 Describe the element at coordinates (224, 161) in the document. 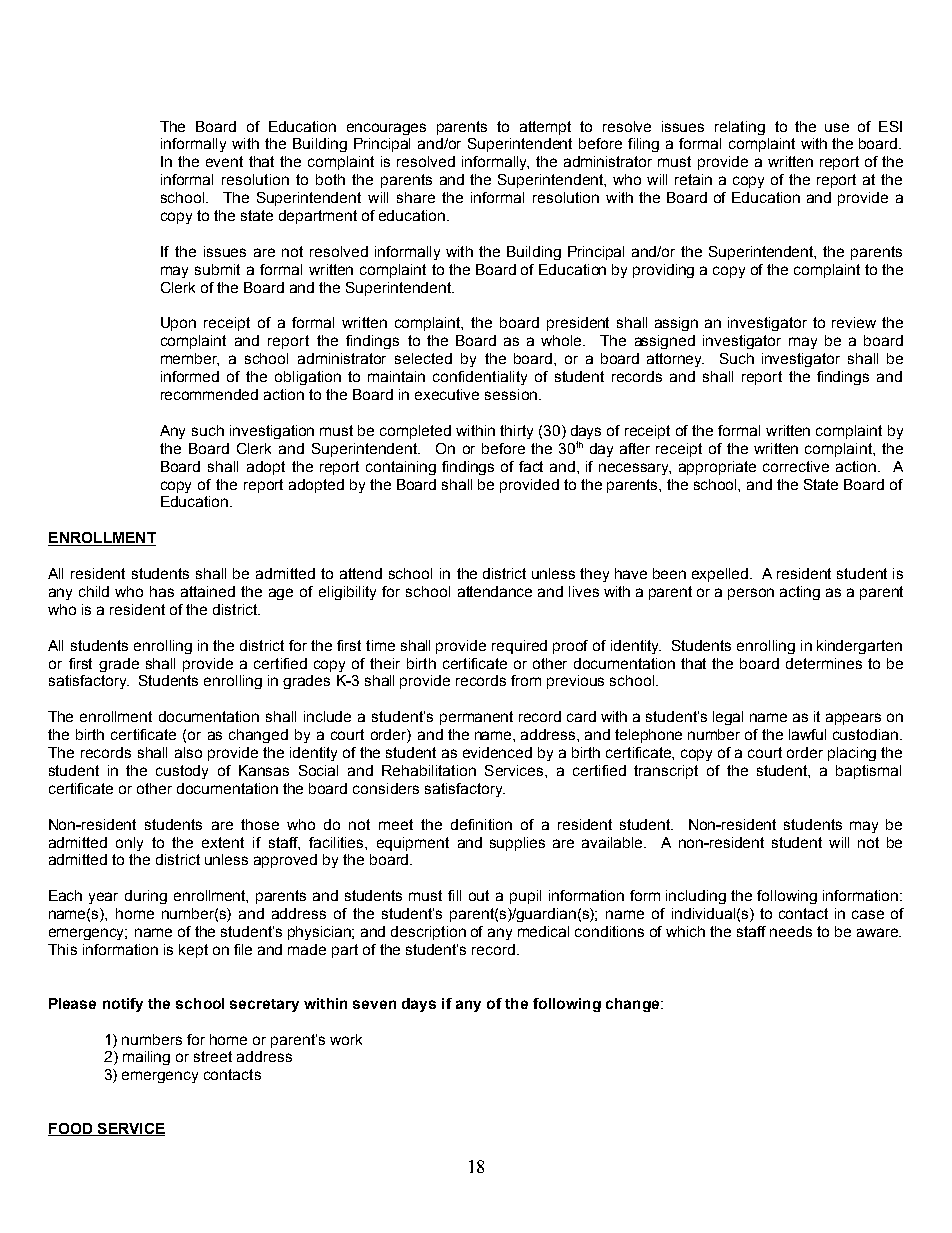

I see `event` at that location.
